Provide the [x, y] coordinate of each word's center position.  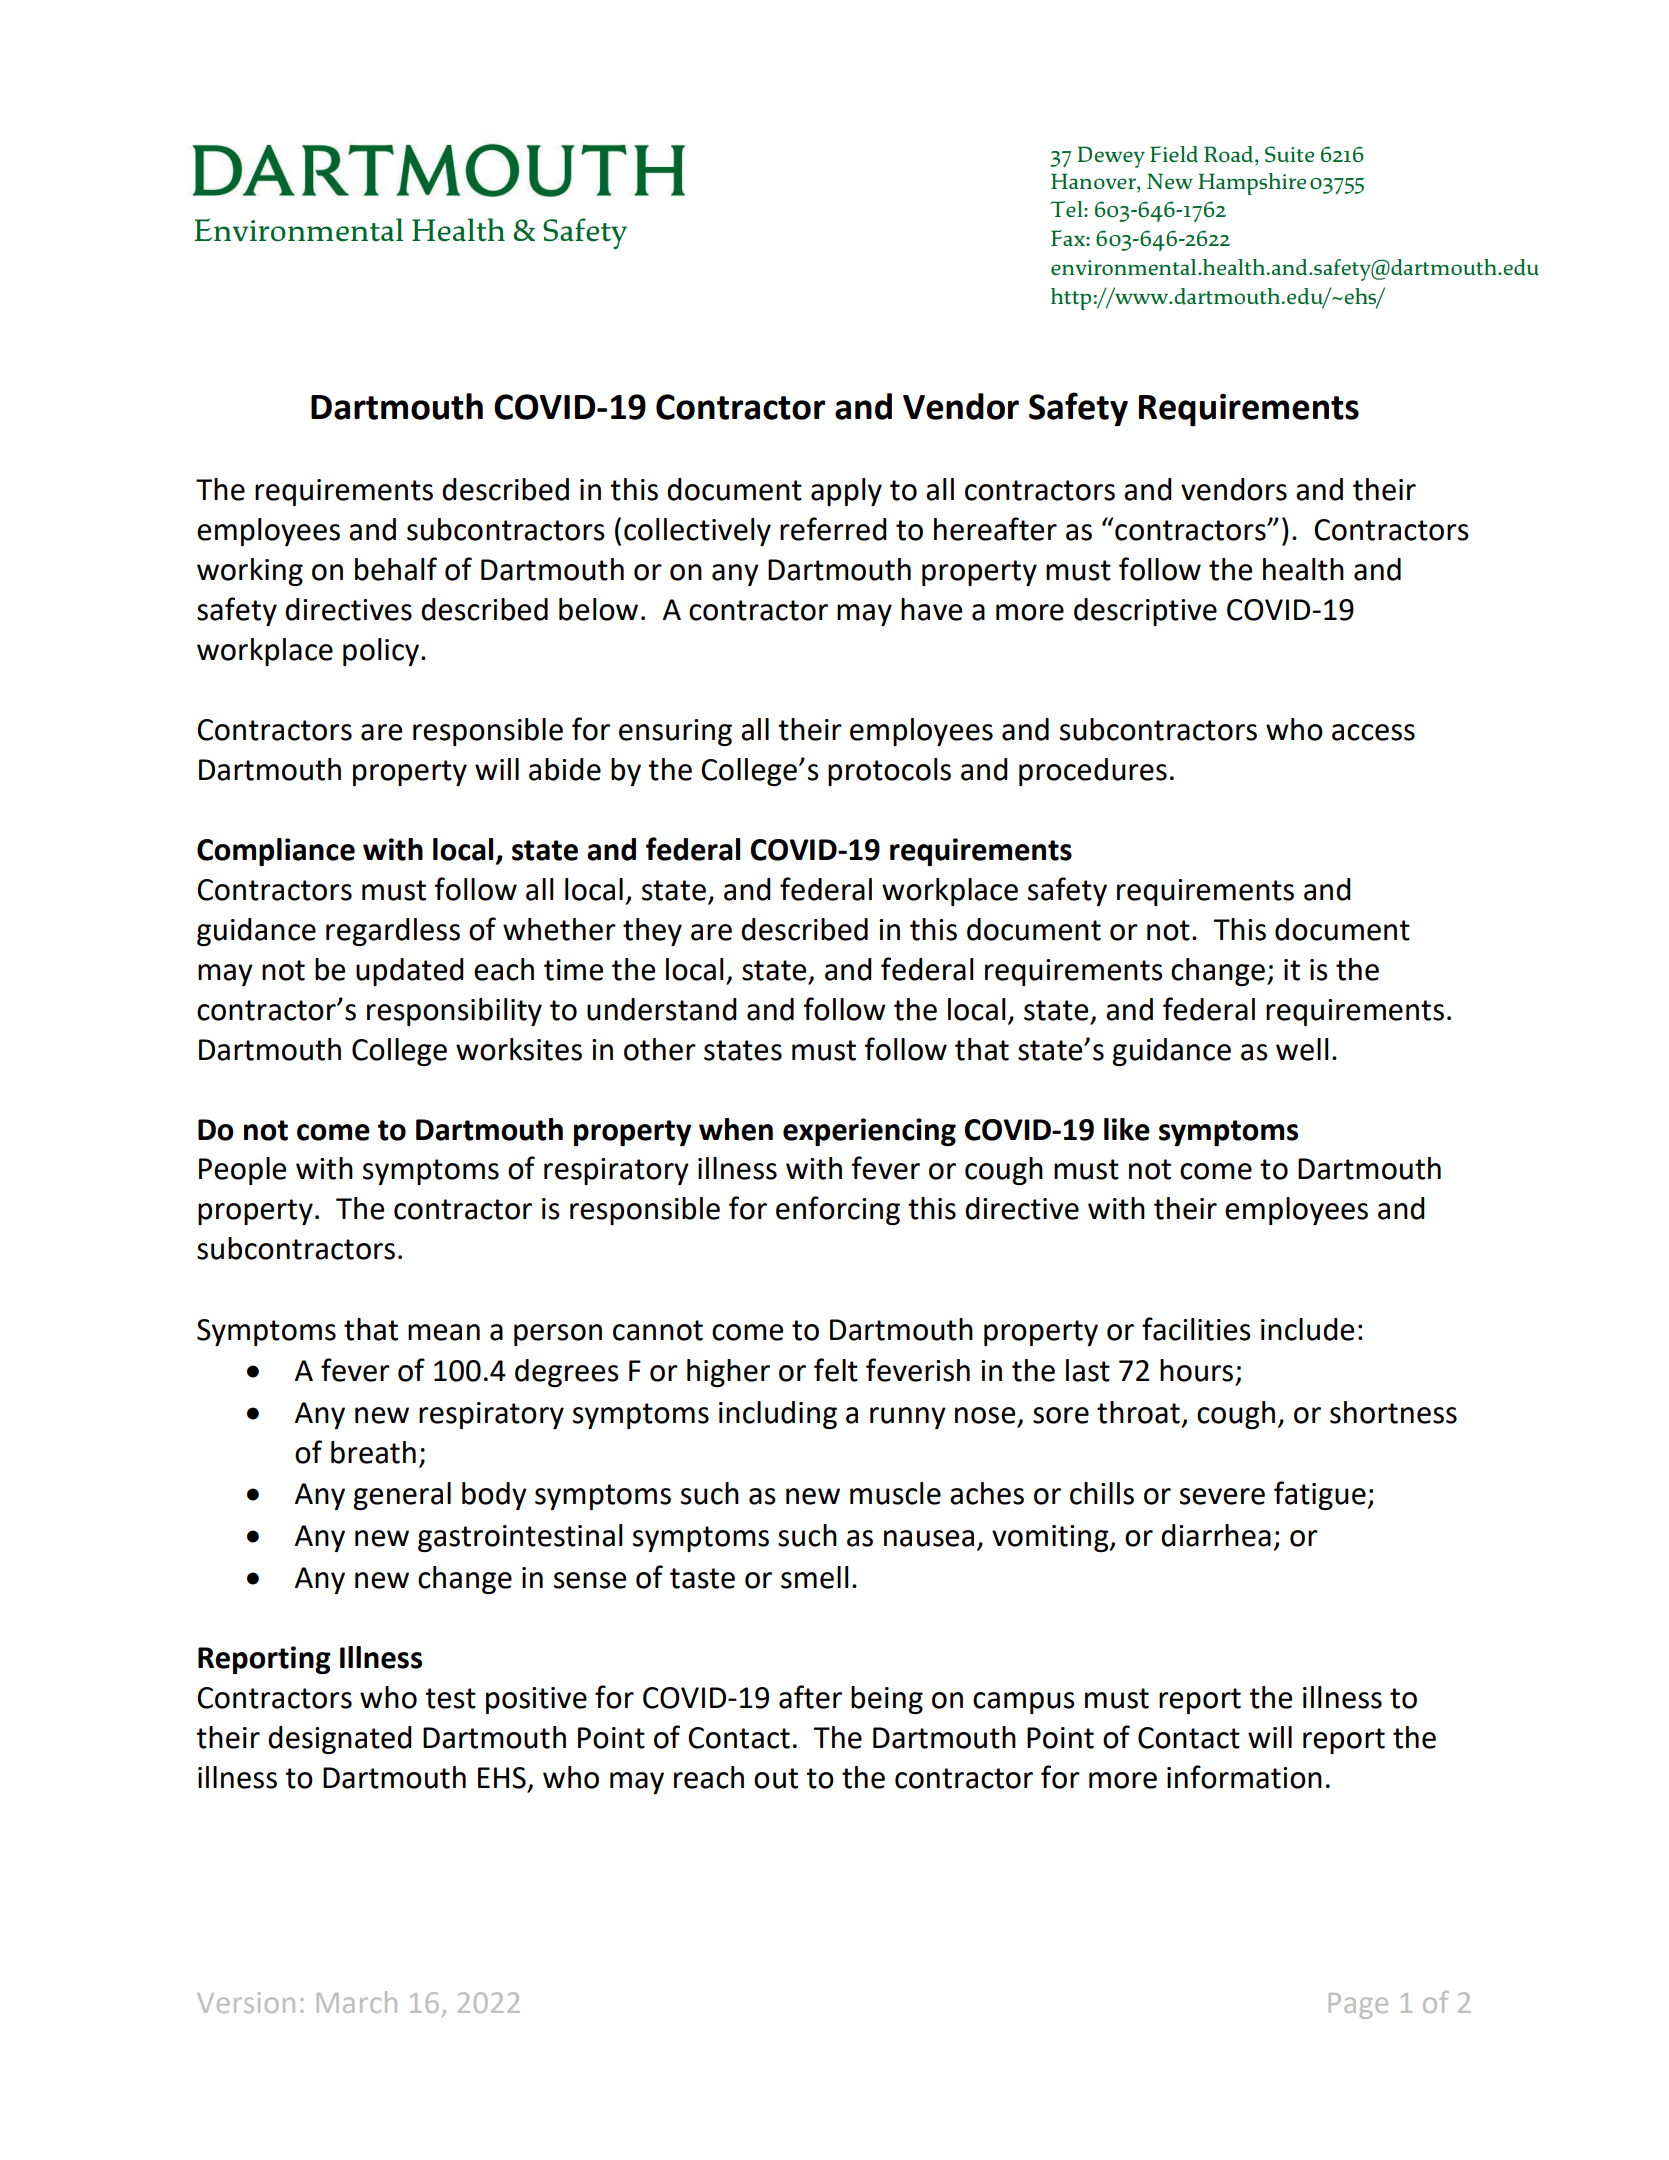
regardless [393, 932]
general [402, 1496]
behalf [396, 569]
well [1302, 1049]
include [1307, 1329]
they [652, 932]
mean [444, 1332]
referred [833, 529]
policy [382, 652]
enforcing [838, 1210]
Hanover [1094, 182]
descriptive [1145, 612]
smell [815, 1577]
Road [1228, 154]
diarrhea [1216, 1535]
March [357, 2002]
